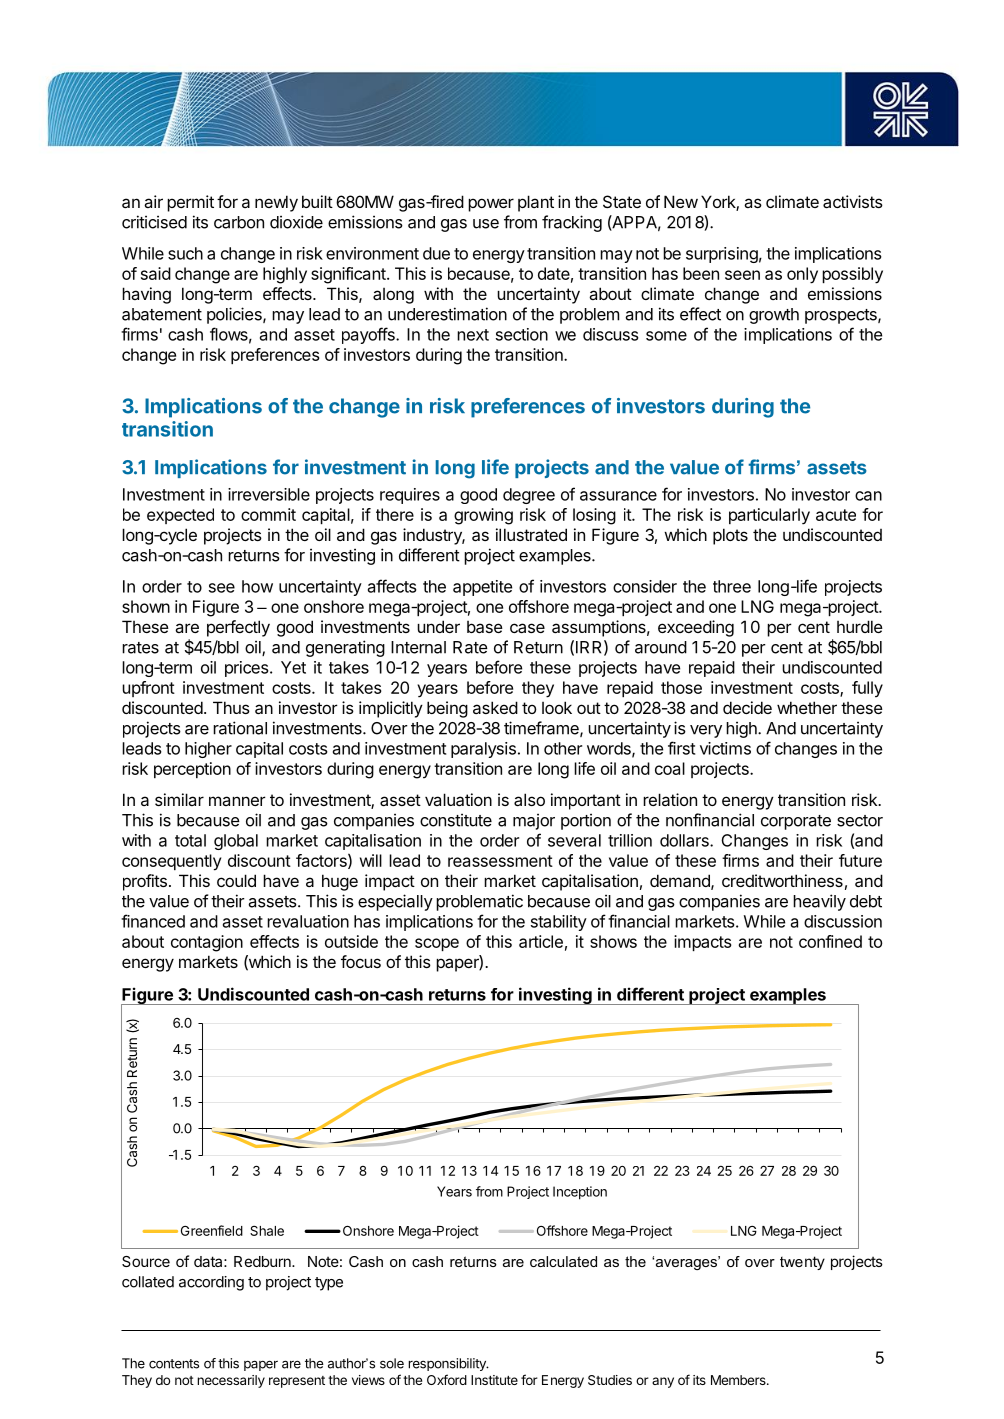 The image size is (1004, 1419). I want to click on growing, so click(483, 516).
